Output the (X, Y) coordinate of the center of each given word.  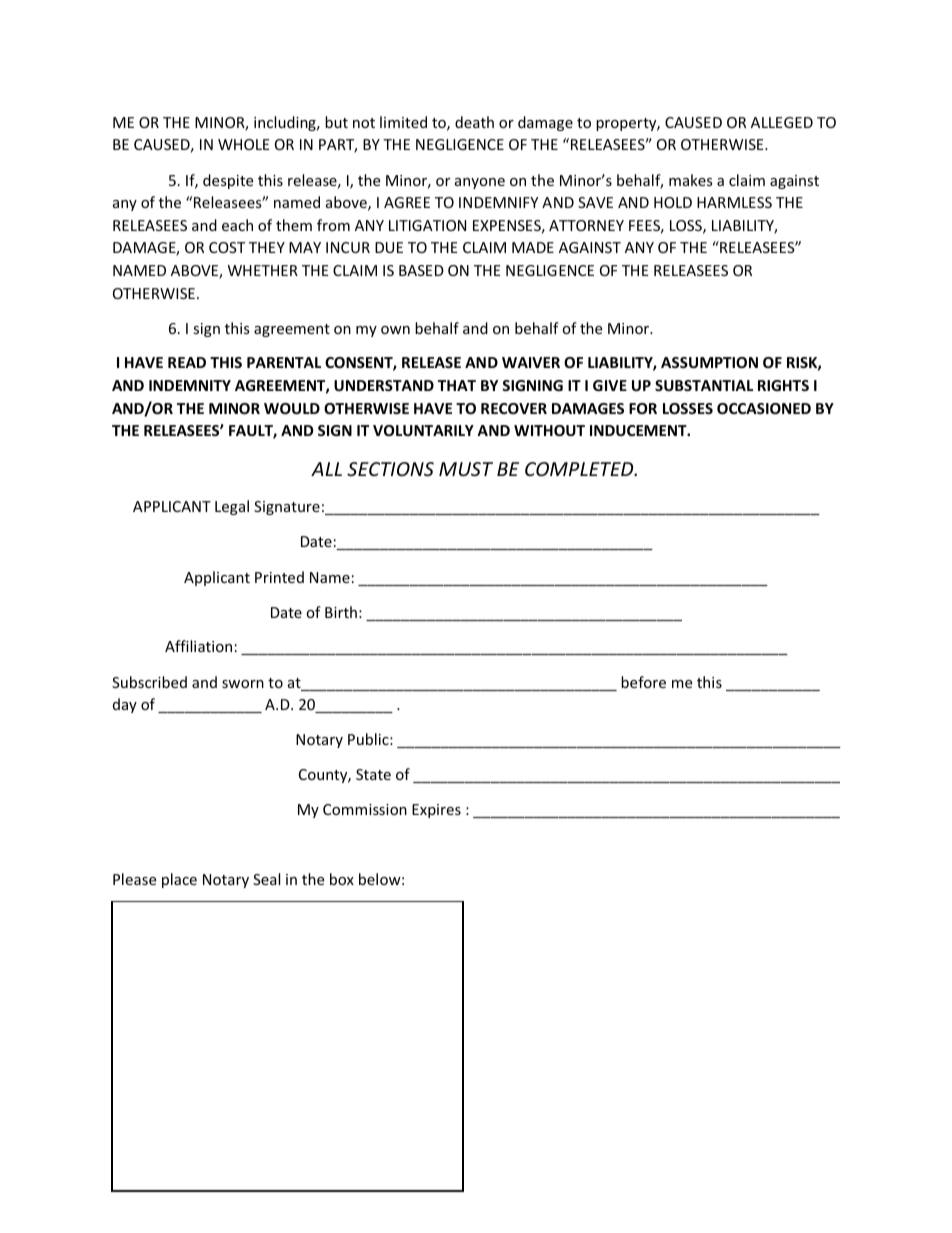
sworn (243, 684)
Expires (436, 811)
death (474, 122)
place (179, 880)
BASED (421, 270)
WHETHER (263, 270)
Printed (279, 577)
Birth (341, 612)
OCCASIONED (764, 408)
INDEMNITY (190, 385)
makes (691, 180)
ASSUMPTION (709, 362)
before (643, 682)
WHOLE (244, 144)
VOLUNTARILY (423, 430)
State (373, 774)
